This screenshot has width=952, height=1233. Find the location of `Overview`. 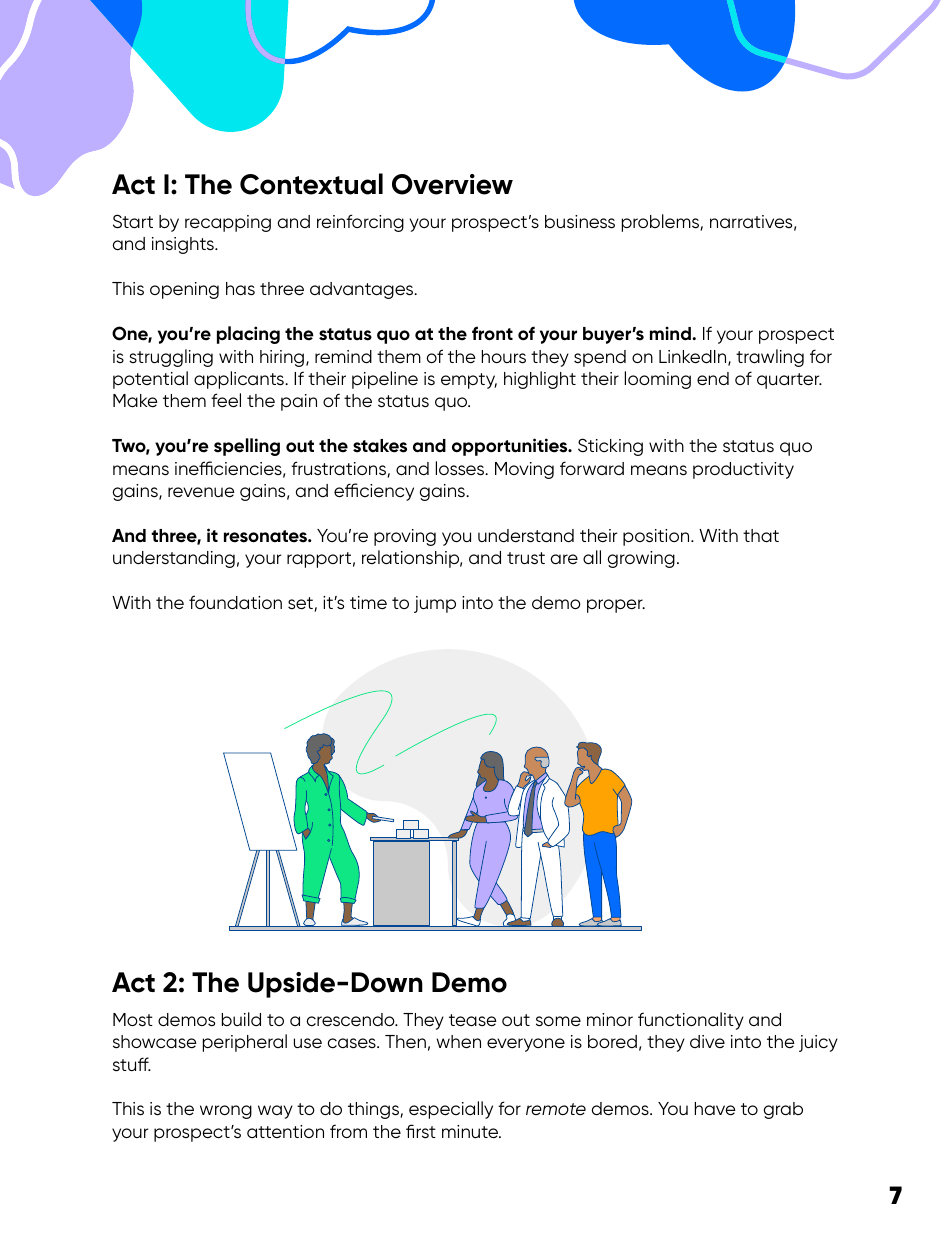

Overview is located at coordinates (452, 184).
